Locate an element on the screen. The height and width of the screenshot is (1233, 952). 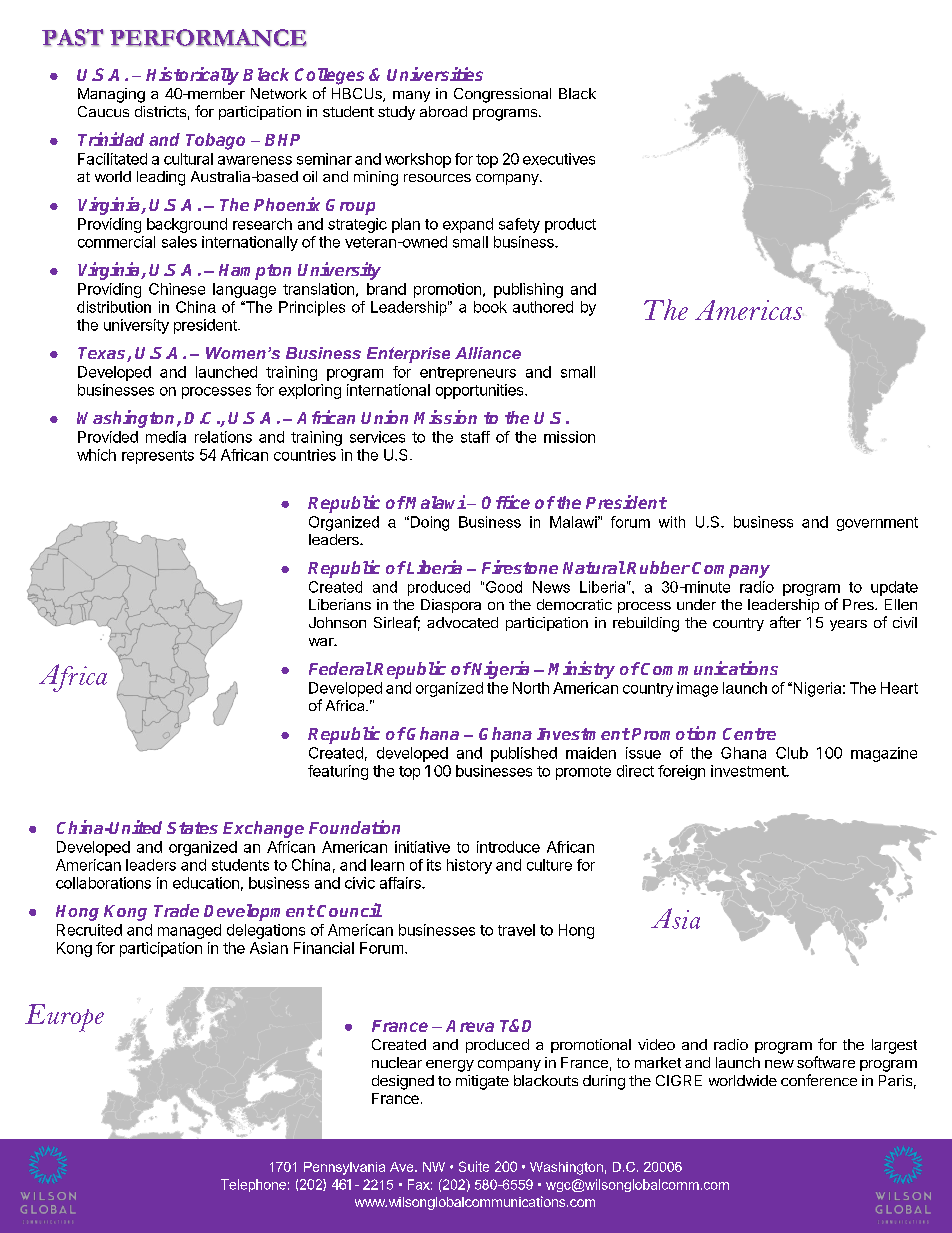
Suite is located at coordinates (474, 1166).
